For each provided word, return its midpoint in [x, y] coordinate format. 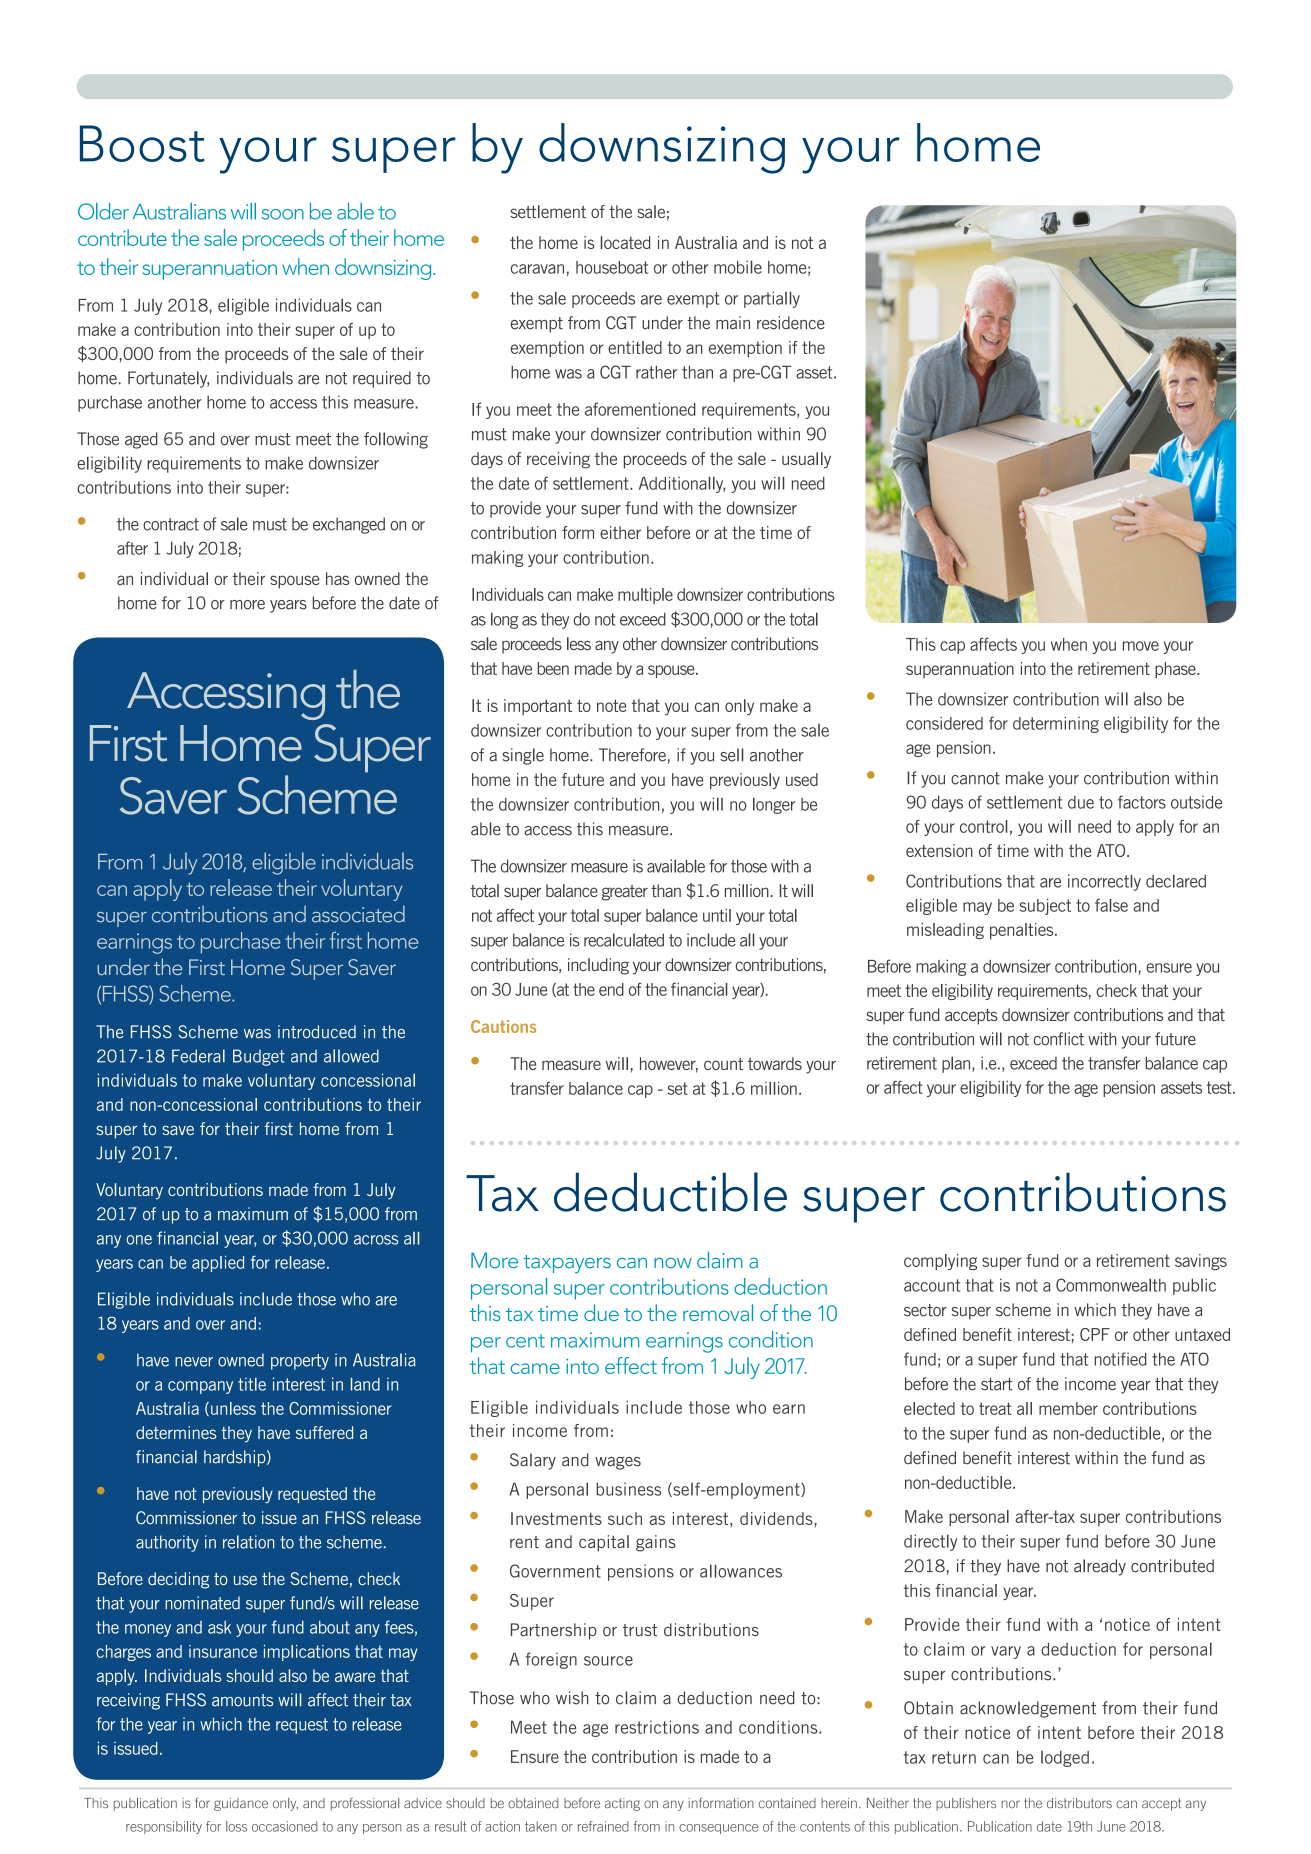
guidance [241, 1804]
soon [283, 214]
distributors [1079, 1803]
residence [791, 323]
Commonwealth [1111, 1285]
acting [622, 1804]
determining [1056, 724]
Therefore [632, 755]
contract [171, 524]
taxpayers [567, 1264]
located [625, 242]
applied [218, 1264]
